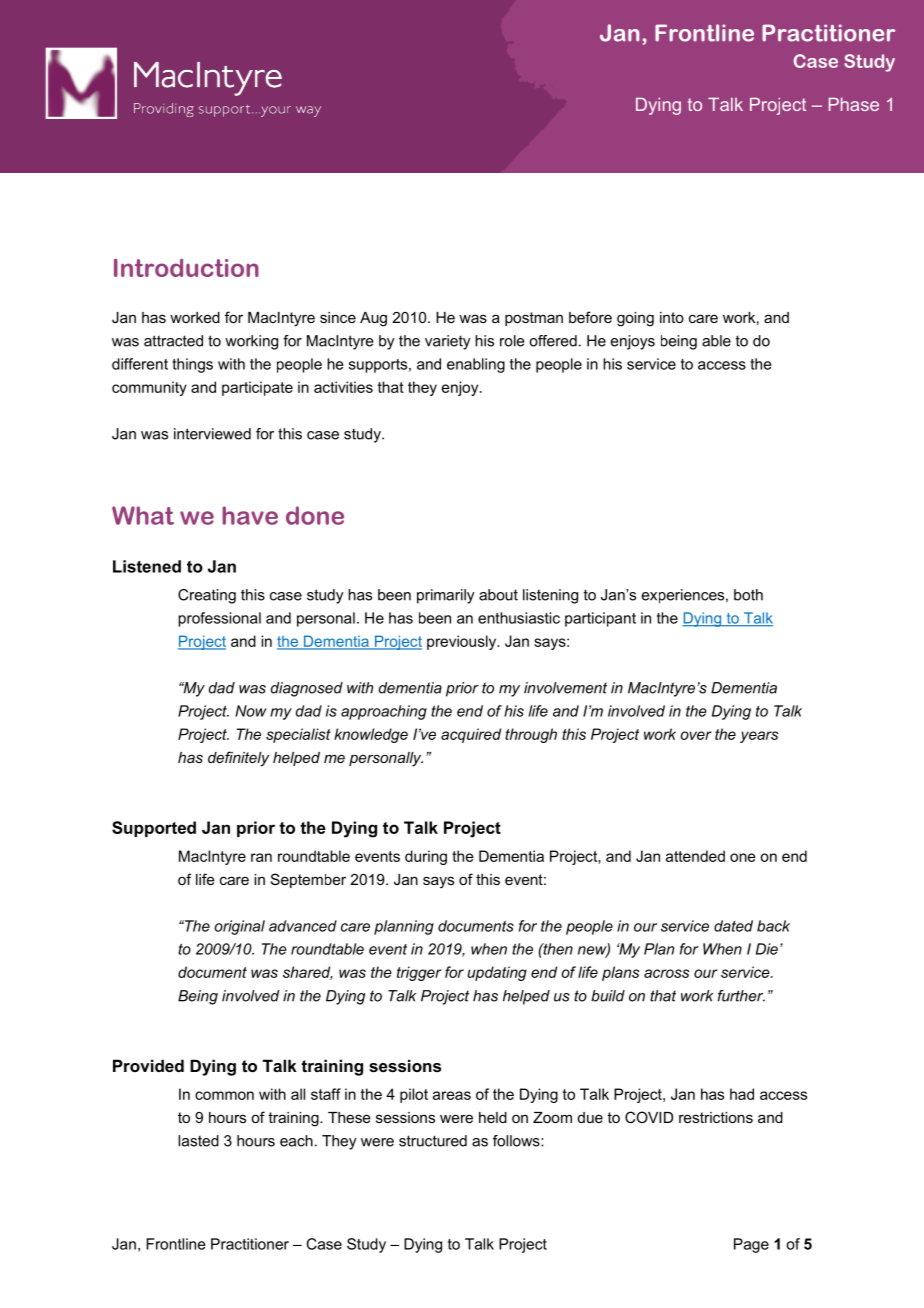 Image resolution: width=924 pixels, height=1308 pixels. I want to click on Page, so click(751, 1245).
